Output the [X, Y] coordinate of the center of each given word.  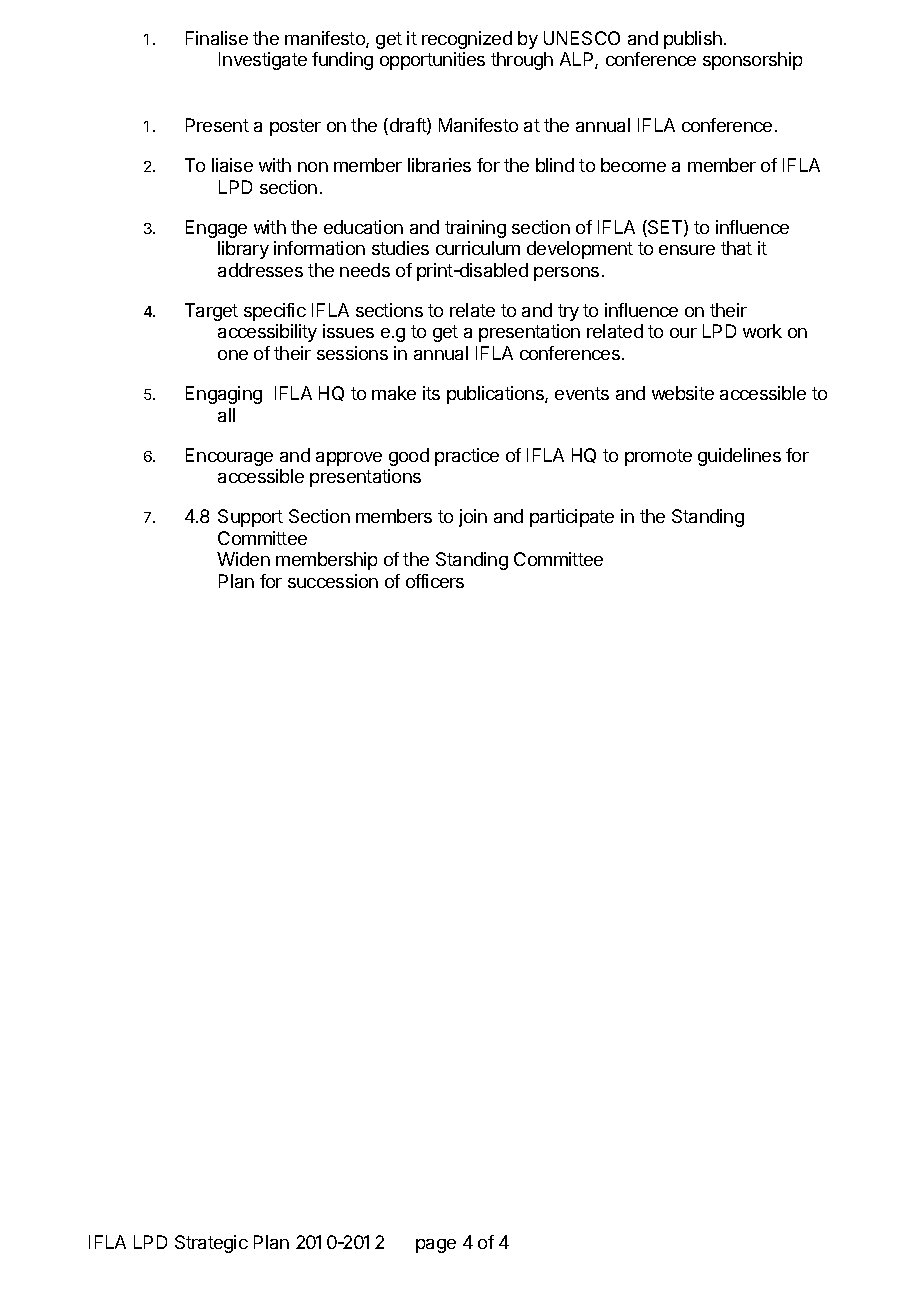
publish [693, 40]
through [522, 61]
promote [658, 457]
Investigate [263, 61]
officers [435, 581]
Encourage [229, 457]
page [436, 1246]
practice [467, 457]
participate [572, 518]
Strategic [211, 1244]
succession [333, 581]
